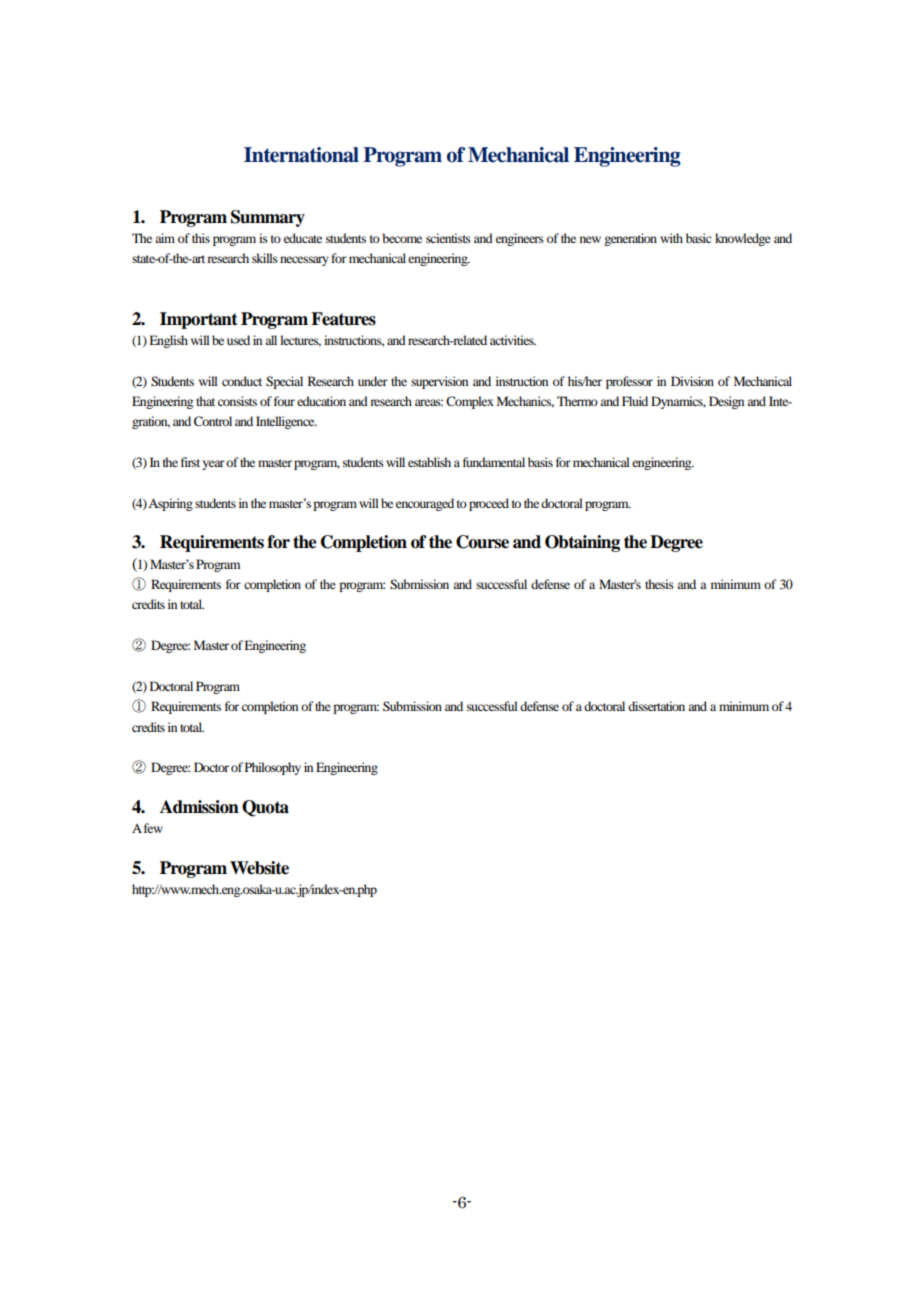 The image size is (924, 1308). Describe the element at coordinates (201, 238) in the screenshot. I see `this` at that location.
